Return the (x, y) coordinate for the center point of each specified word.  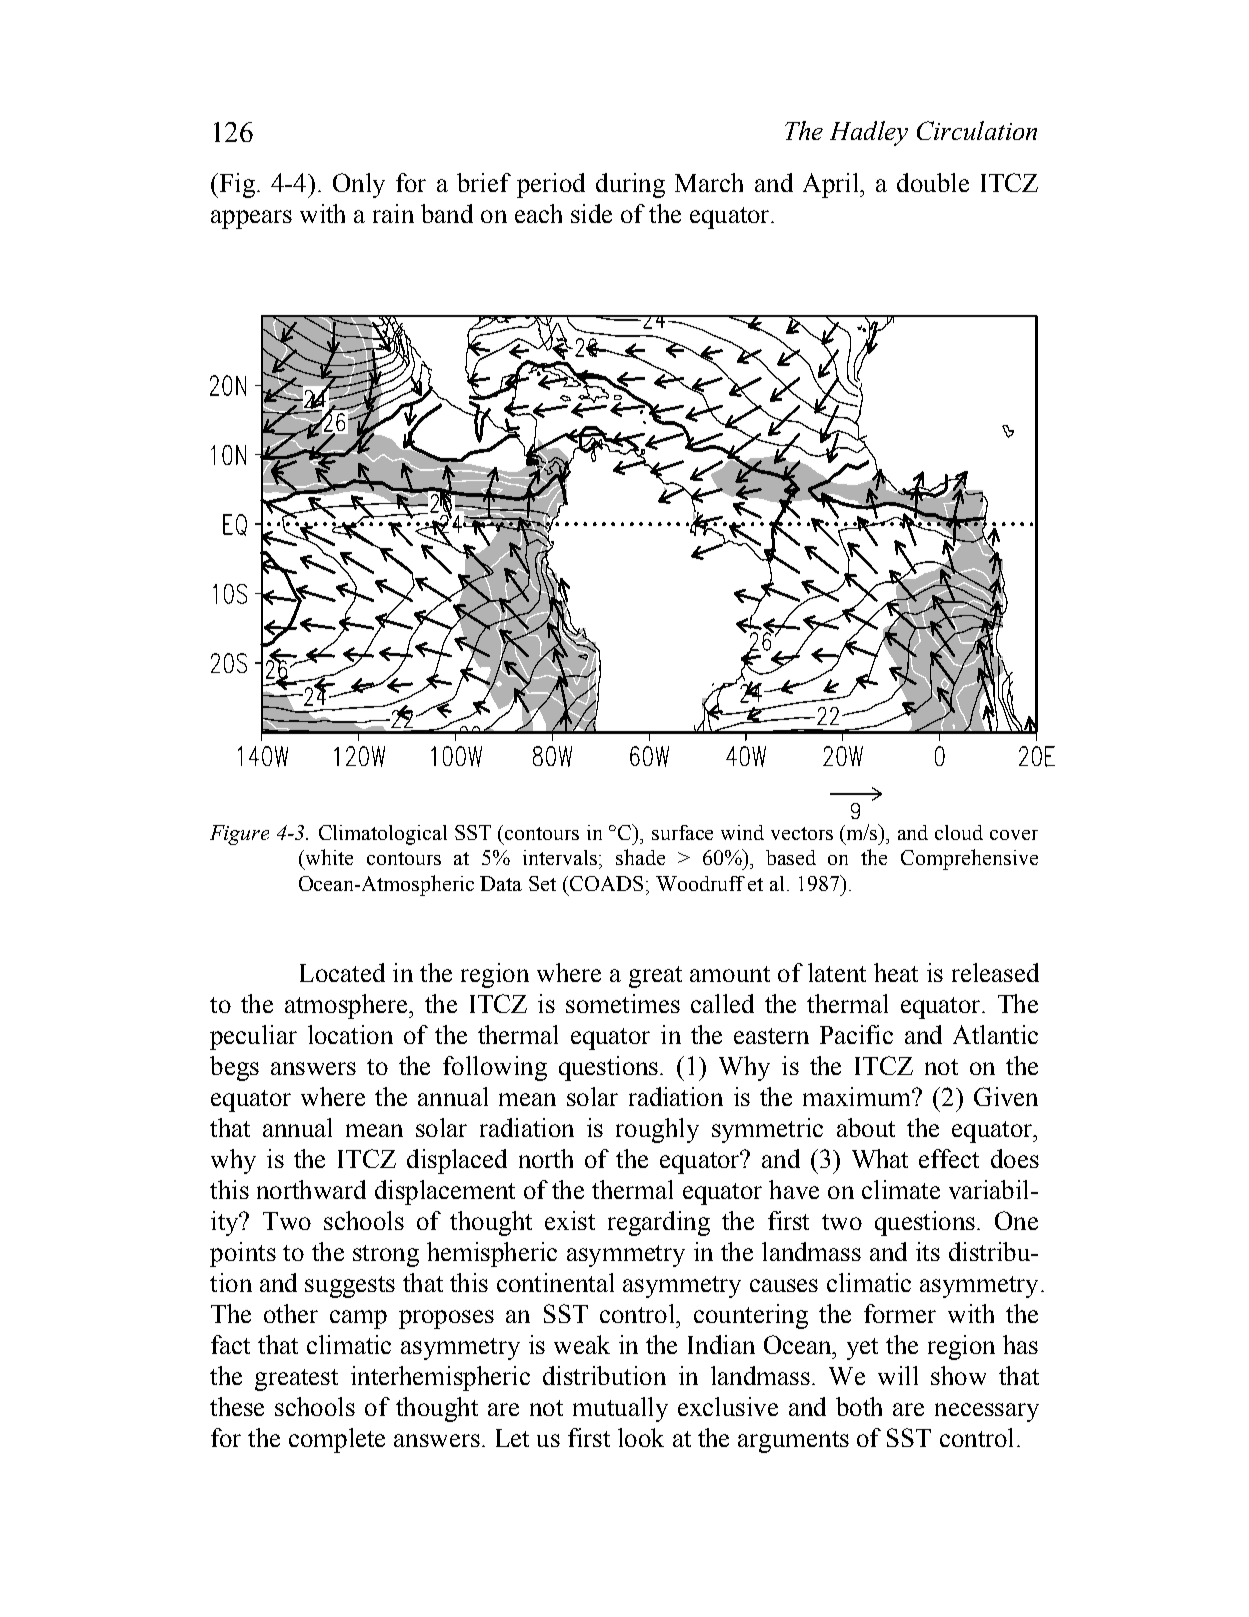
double (933, 182)
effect (949, 1158)
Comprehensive (969, 859)
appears (251, 219)
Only (359, 185)
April (832, 185)
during (630, 185)
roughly (657, 1130)
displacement (445, 1192)
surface (682, 832)
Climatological (383, 835)
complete (337, 1440)
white (328, 857)
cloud (959, 832)
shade (640, 857)
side (591, 213)
